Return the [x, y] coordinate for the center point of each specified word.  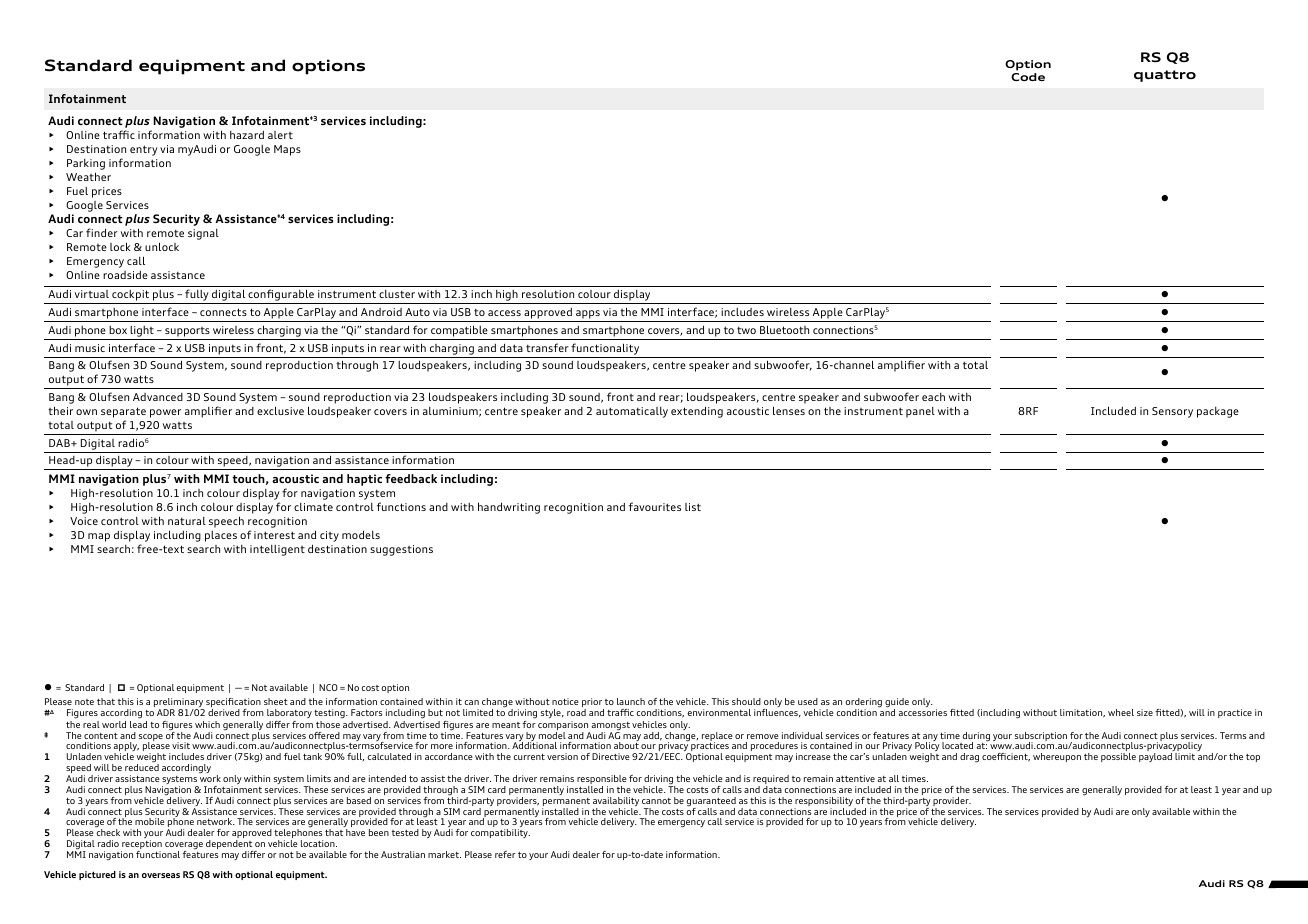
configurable [281, 296]
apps [588, 314]
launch [631, 701]
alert [280, 135]
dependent [230, 846]
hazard [247, 135]
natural [187, 521]
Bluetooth [784, 329]
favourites [655, 506]
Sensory [1172, 412]
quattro [1165, 76]
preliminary [179, 704]
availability [616, 803]
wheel [1121, 712]
